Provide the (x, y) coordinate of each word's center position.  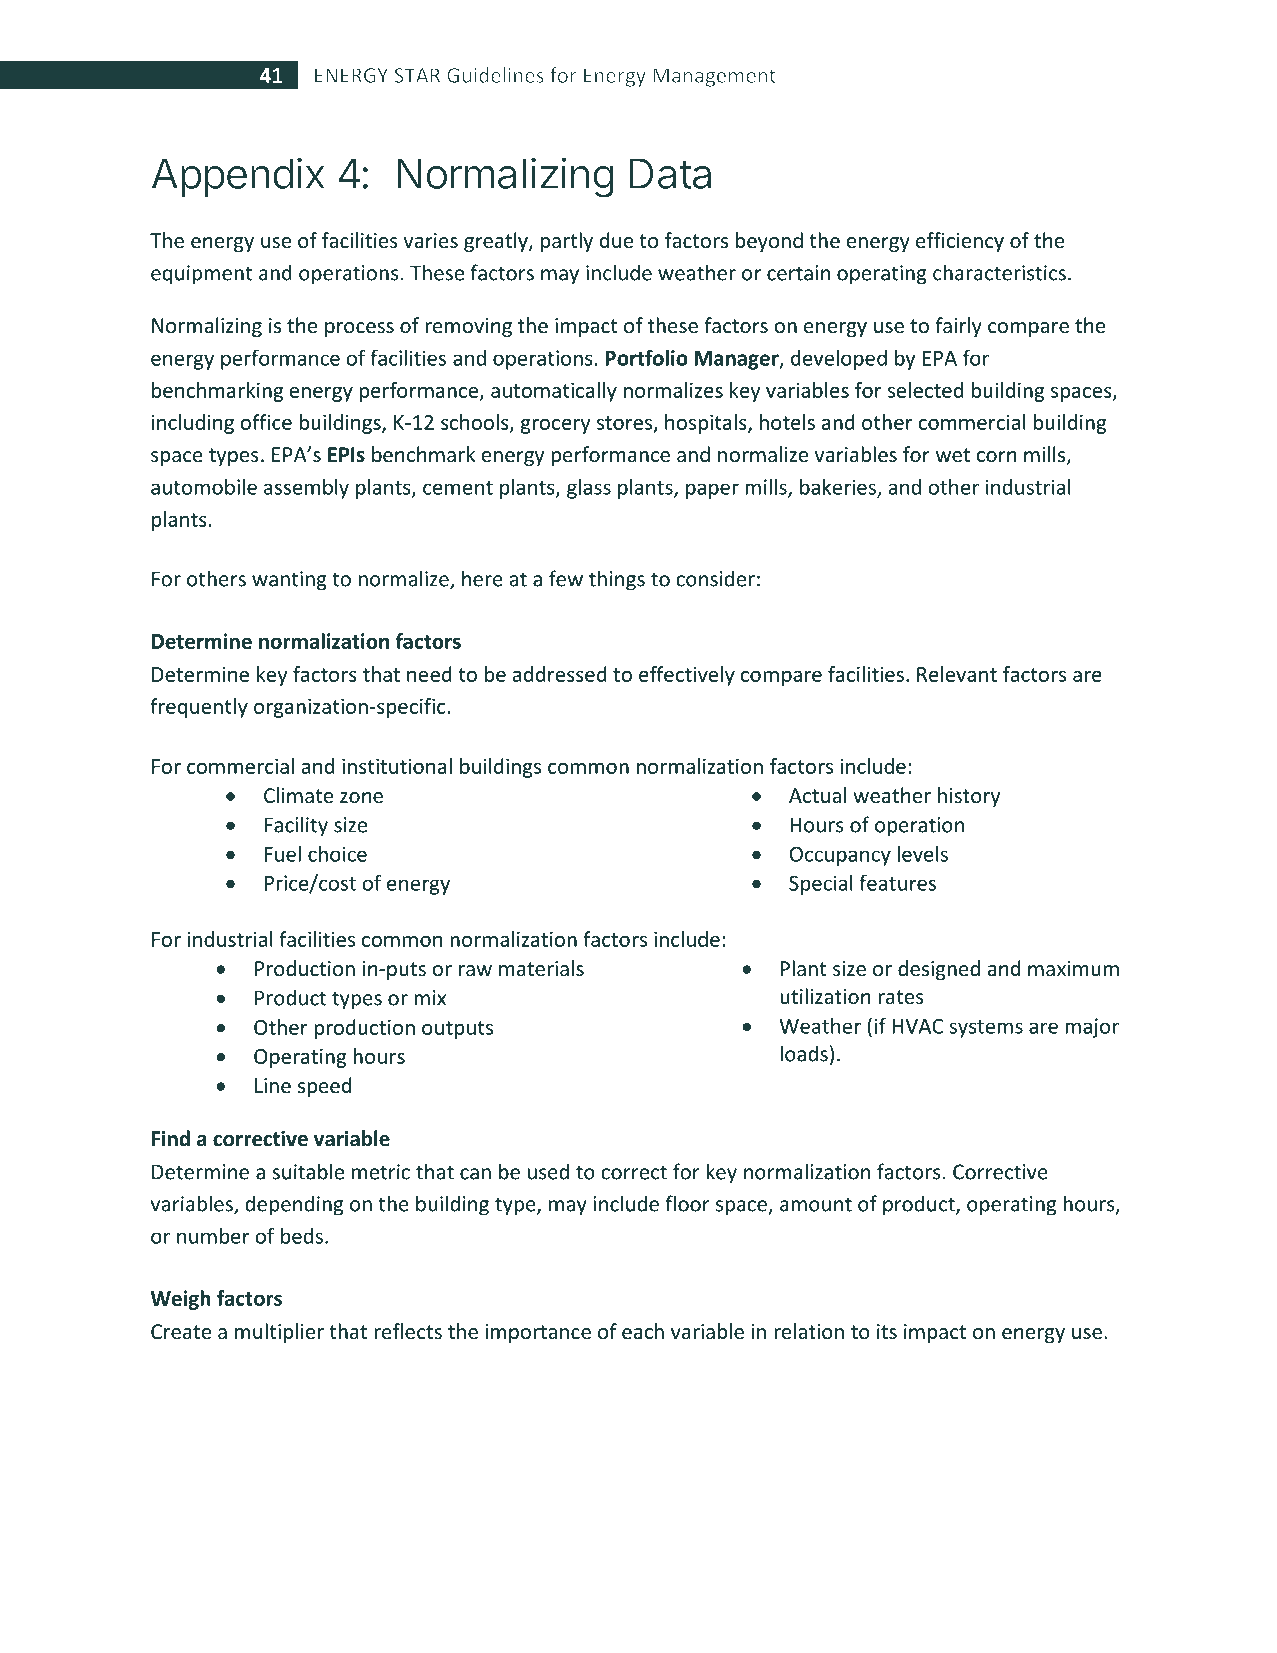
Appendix (238, 177)
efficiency (960, 242)
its (887, 1332)
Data (670, 173)
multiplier (279, 1333)
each (643, 1331)
